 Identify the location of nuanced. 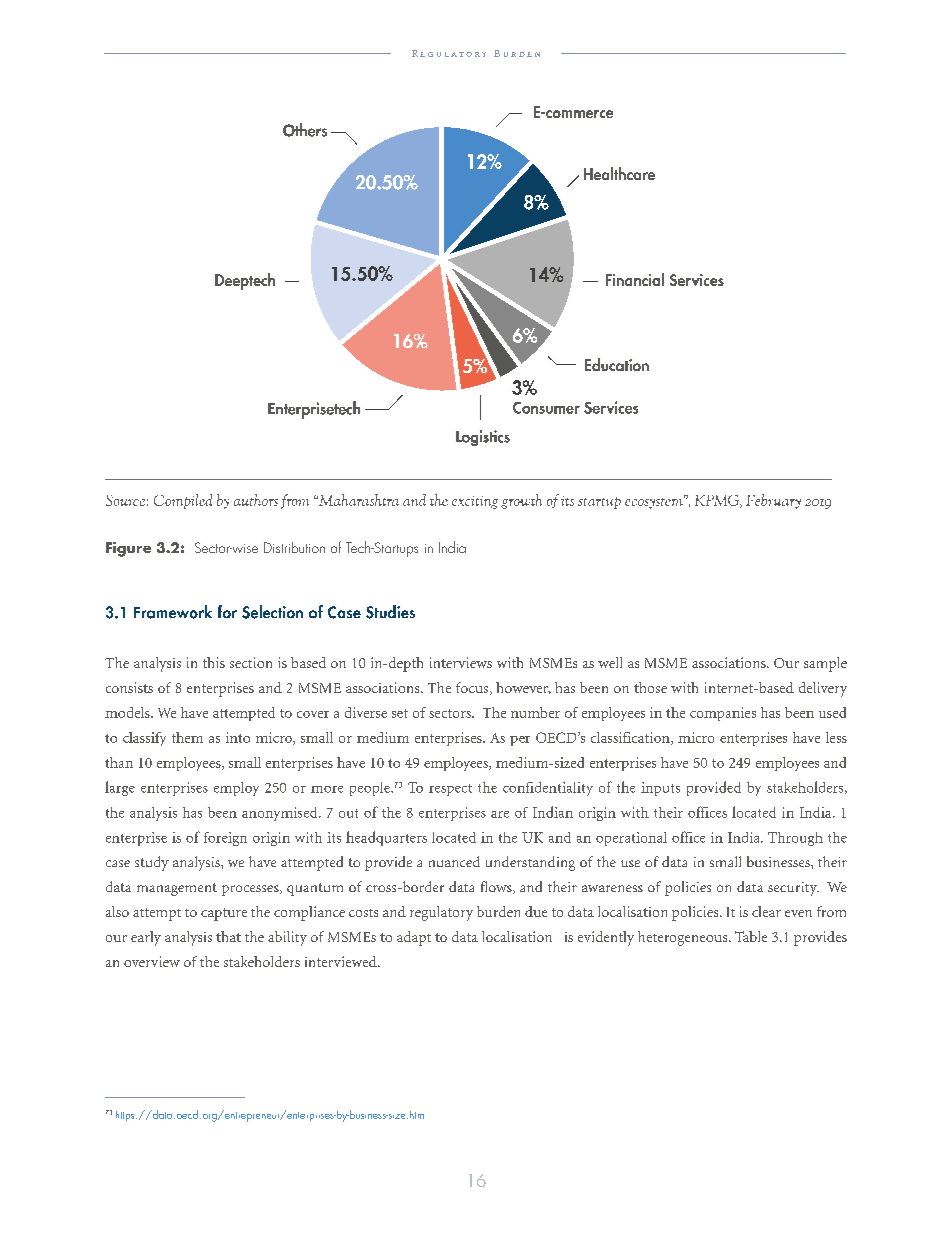
(454, 861).
